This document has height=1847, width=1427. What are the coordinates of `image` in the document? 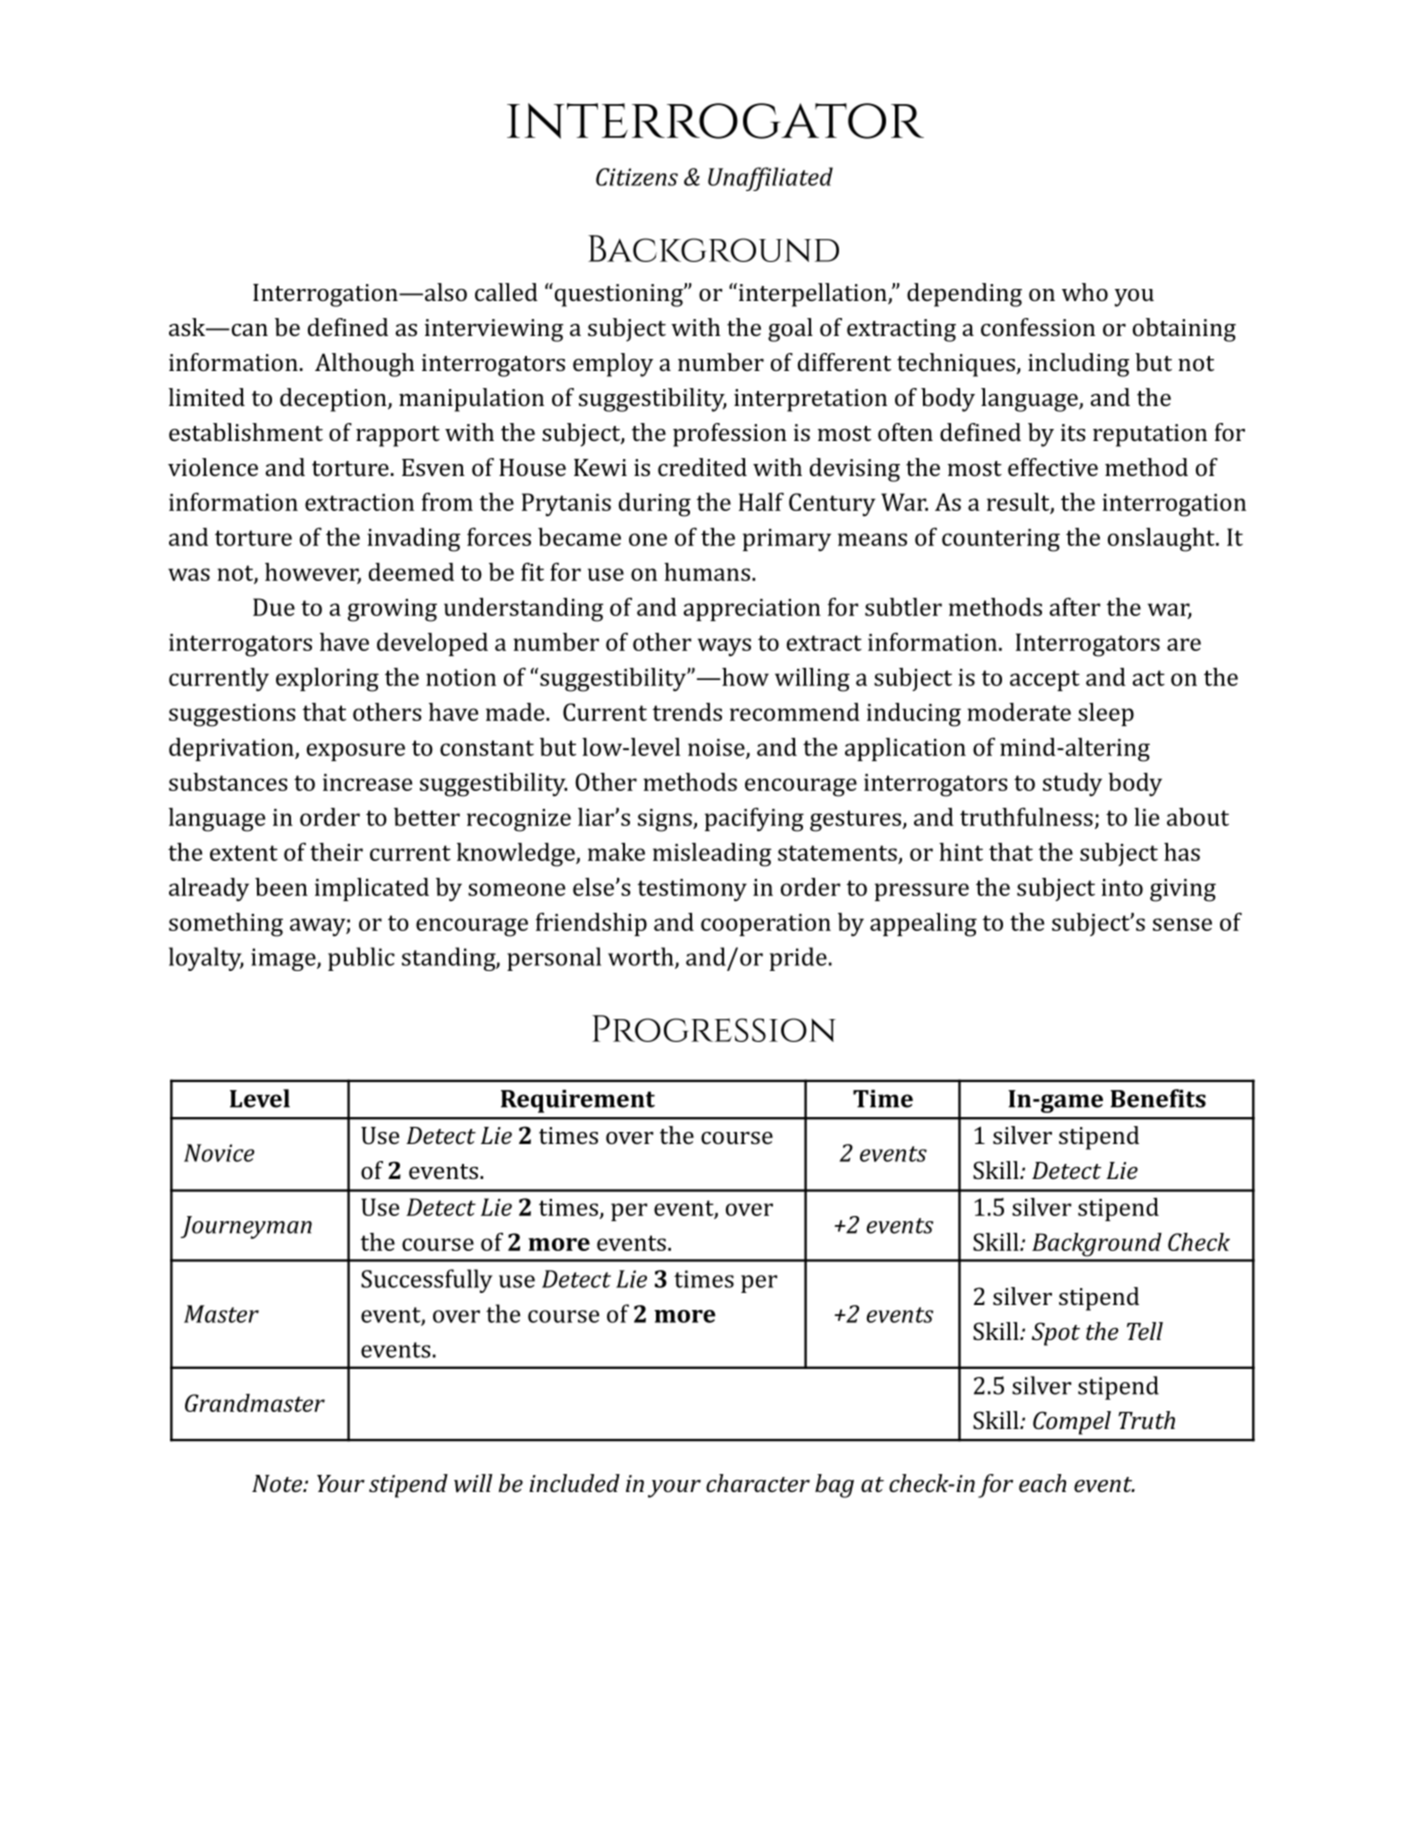 It's located at (284, 959).
